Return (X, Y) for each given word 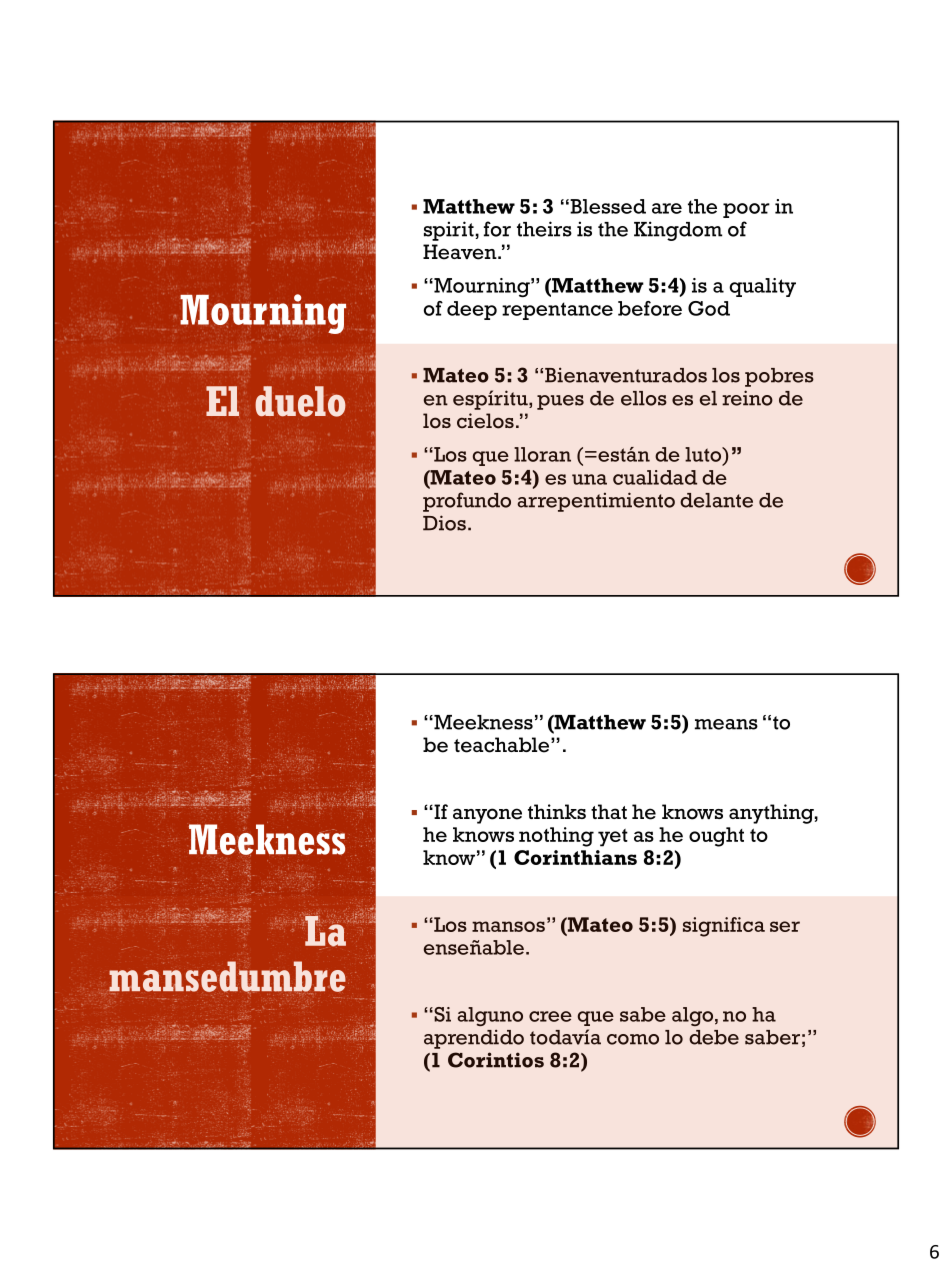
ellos (644, 398)
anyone (487, 816)
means (726, 724)
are (667, 208)
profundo (467, 502)
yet (613, 838)
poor (746, 210)
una (589, 479)
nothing (556, 837)
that (609, 811)
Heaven (461, 252)
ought (716, 837)
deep (472, 310)
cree (550, 1016)
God (709, 308)
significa (724, 927)
